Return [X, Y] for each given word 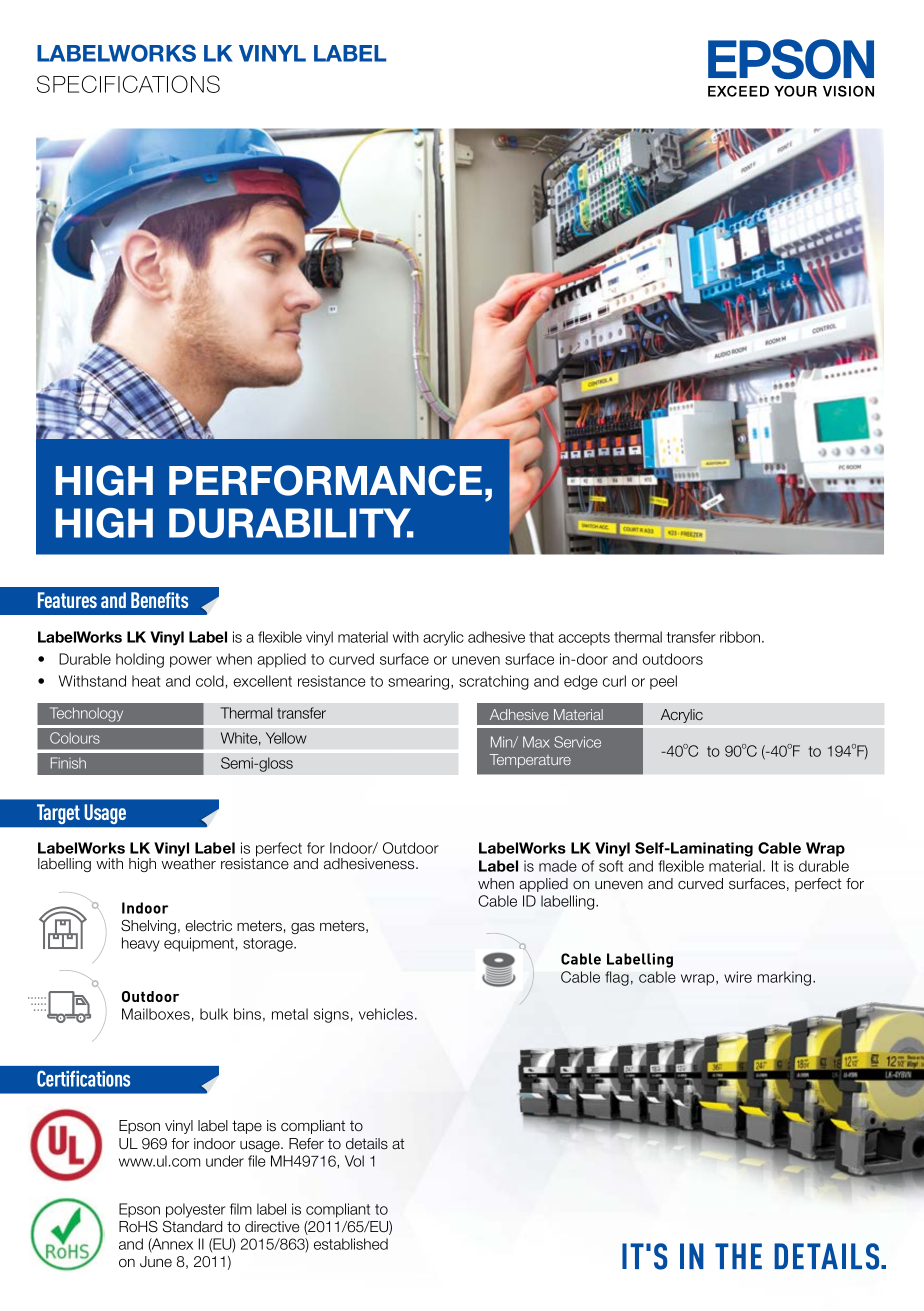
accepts [584, 639]
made [558, 866]
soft [611, 866]
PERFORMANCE [325, 480]
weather [188, 863]
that [541, 637]
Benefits [159, 600]
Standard [192, 1226]
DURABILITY [291, 523]
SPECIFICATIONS [128, 84]
